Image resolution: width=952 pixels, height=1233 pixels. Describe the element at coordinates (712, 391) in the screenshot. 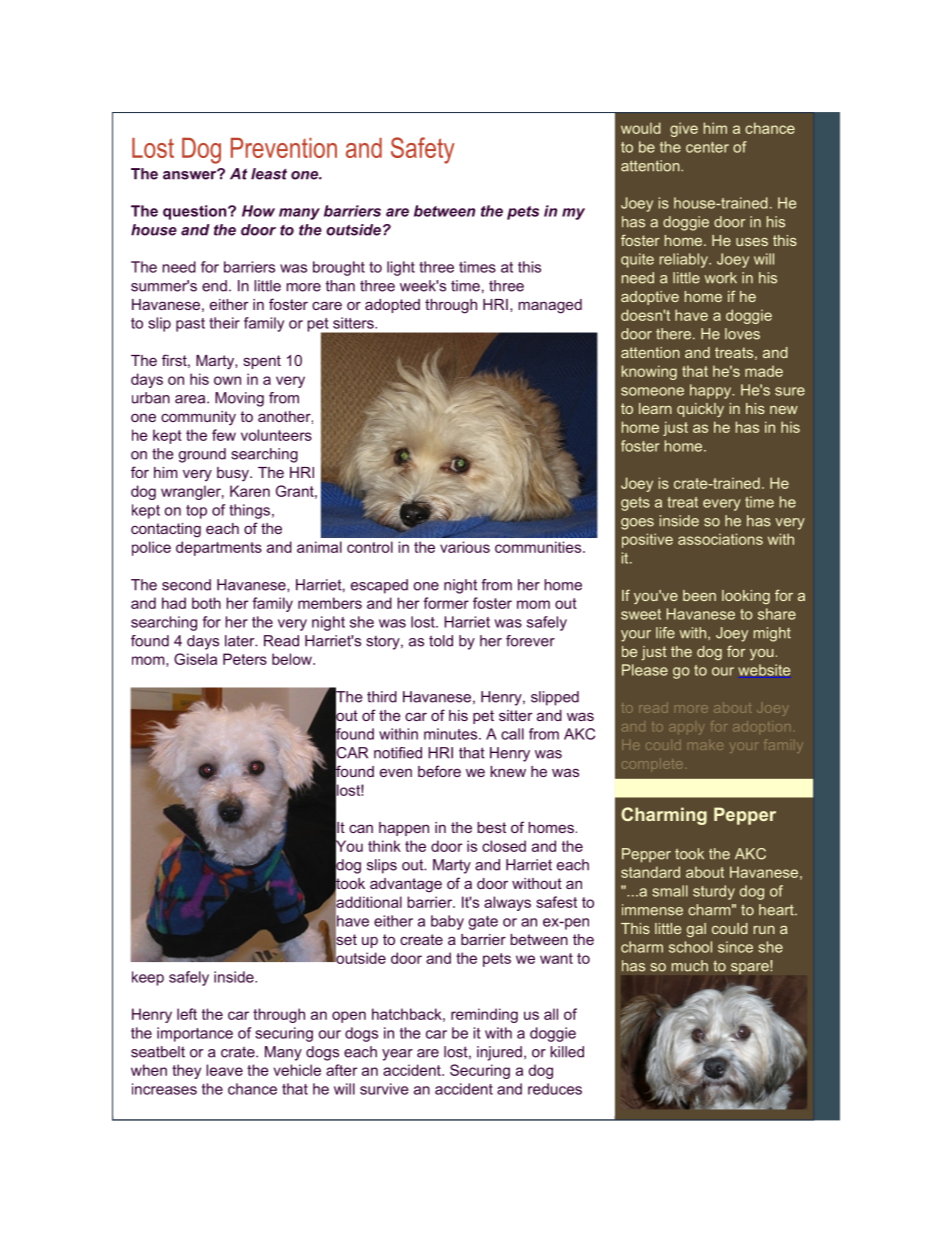

I see `happy` at that location.
